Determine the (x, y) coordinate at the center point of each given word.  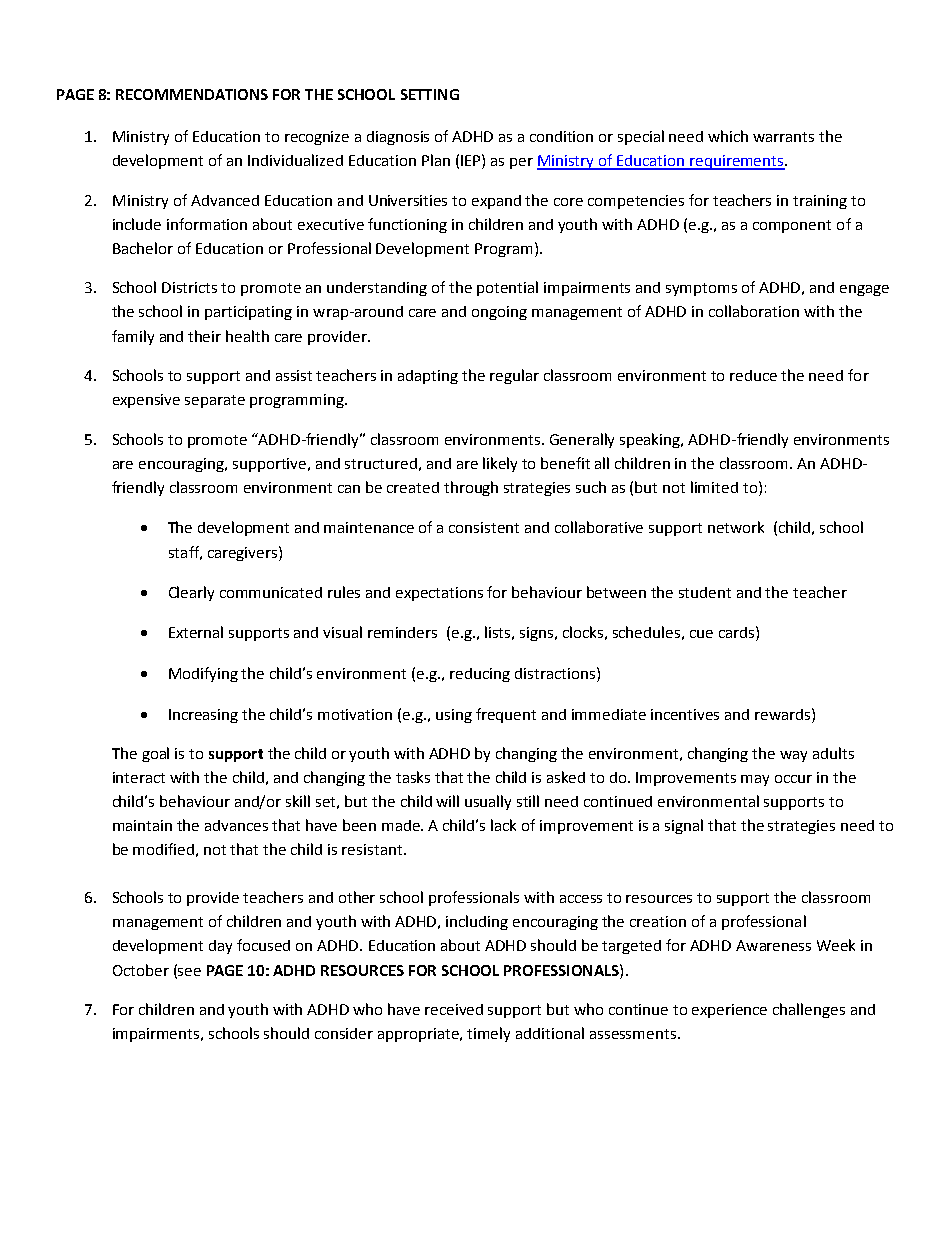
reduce (753, 375)
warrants (783, 137)
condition (561, 136)
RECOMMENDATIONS (192, 94)
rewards (784, 714)
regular (514, 376)
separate (215, 401)
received (454, 1009)
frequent (506, 715)
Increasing (203, 716)
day (220, 947)
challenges (809, 1010)
